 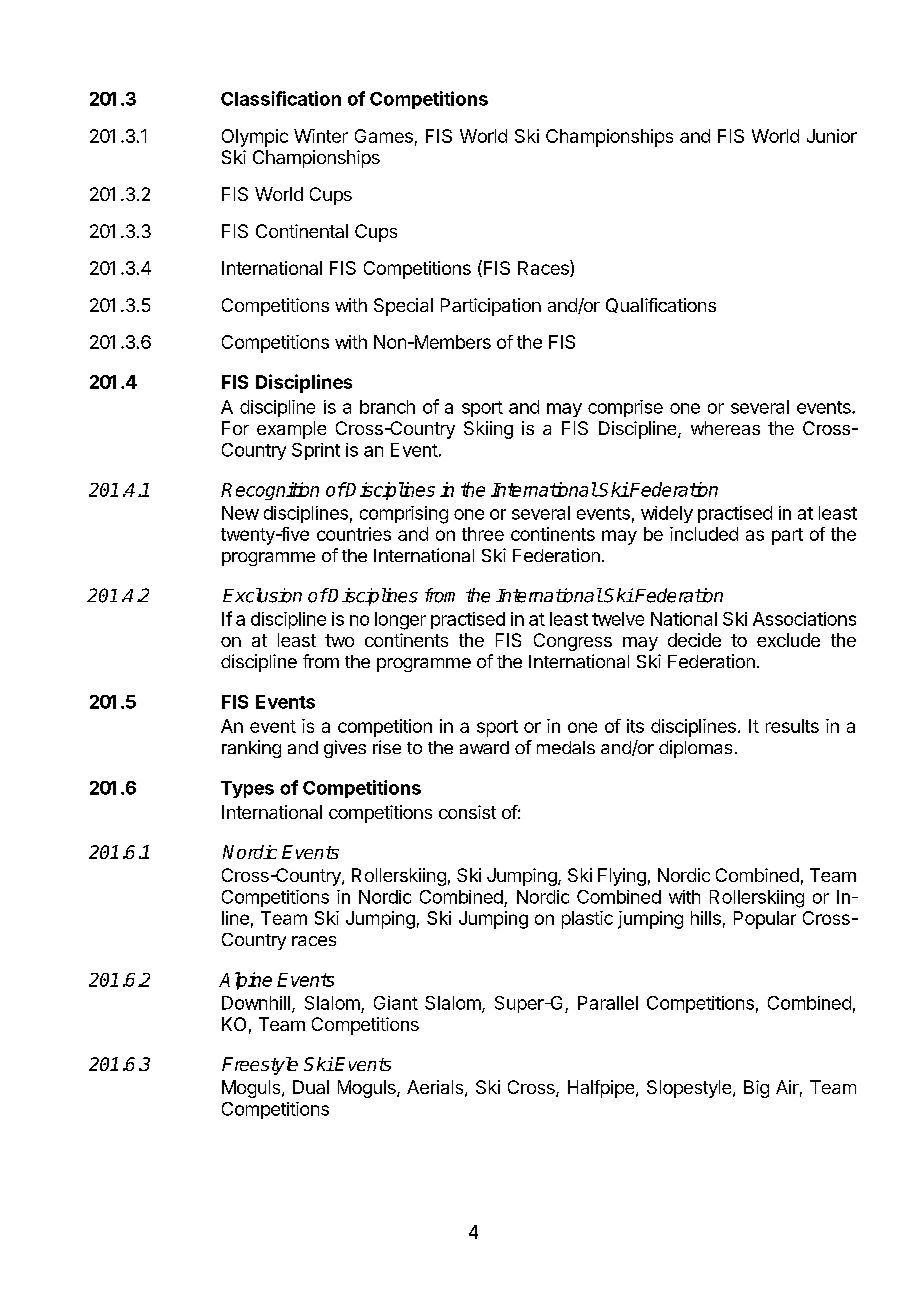 I want to click on Games, so click(x=384, y=136).
